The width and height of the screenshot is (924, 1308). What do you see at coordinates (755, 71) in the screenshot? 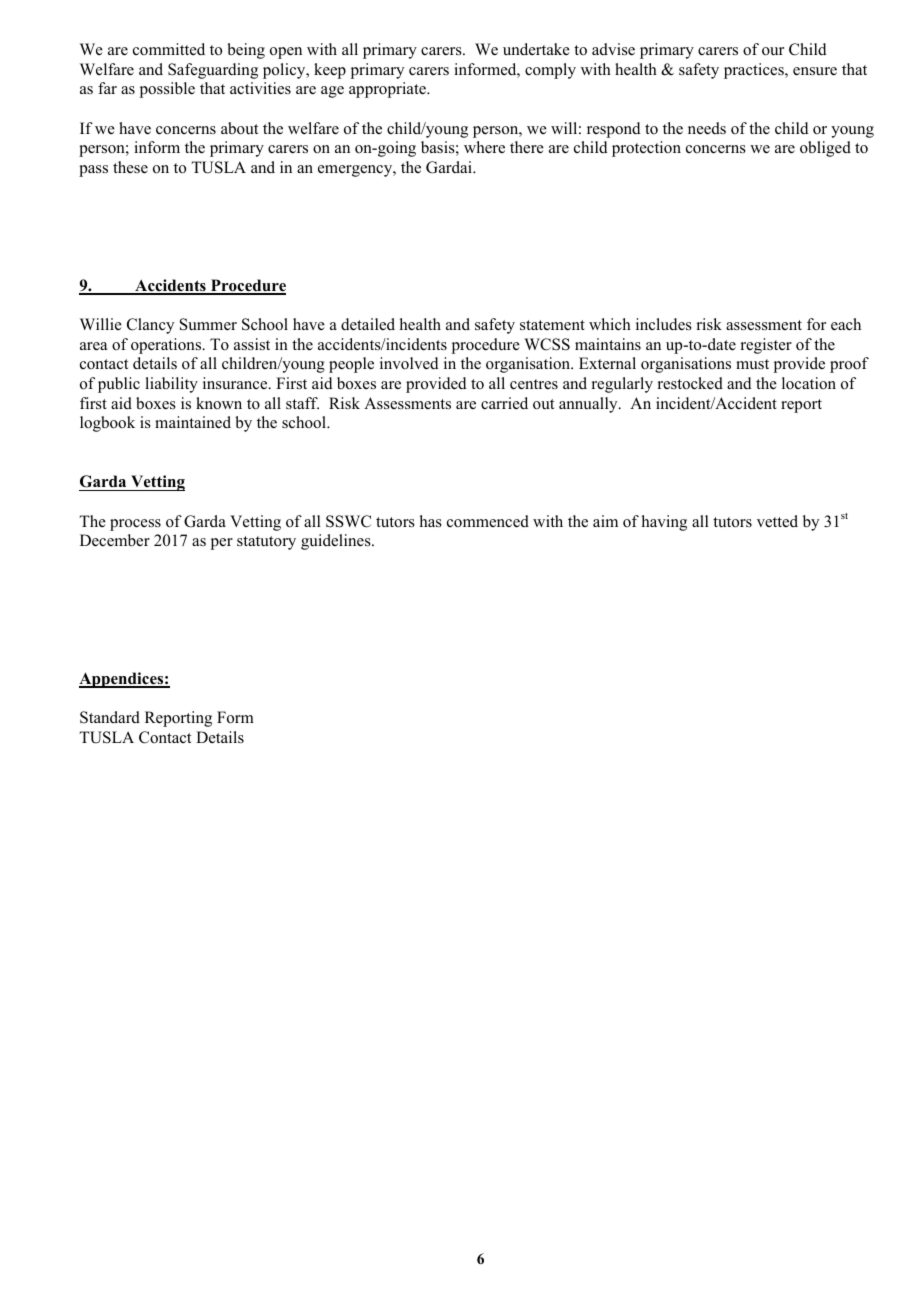
I see `practices` at bounding box center [755, 71].
